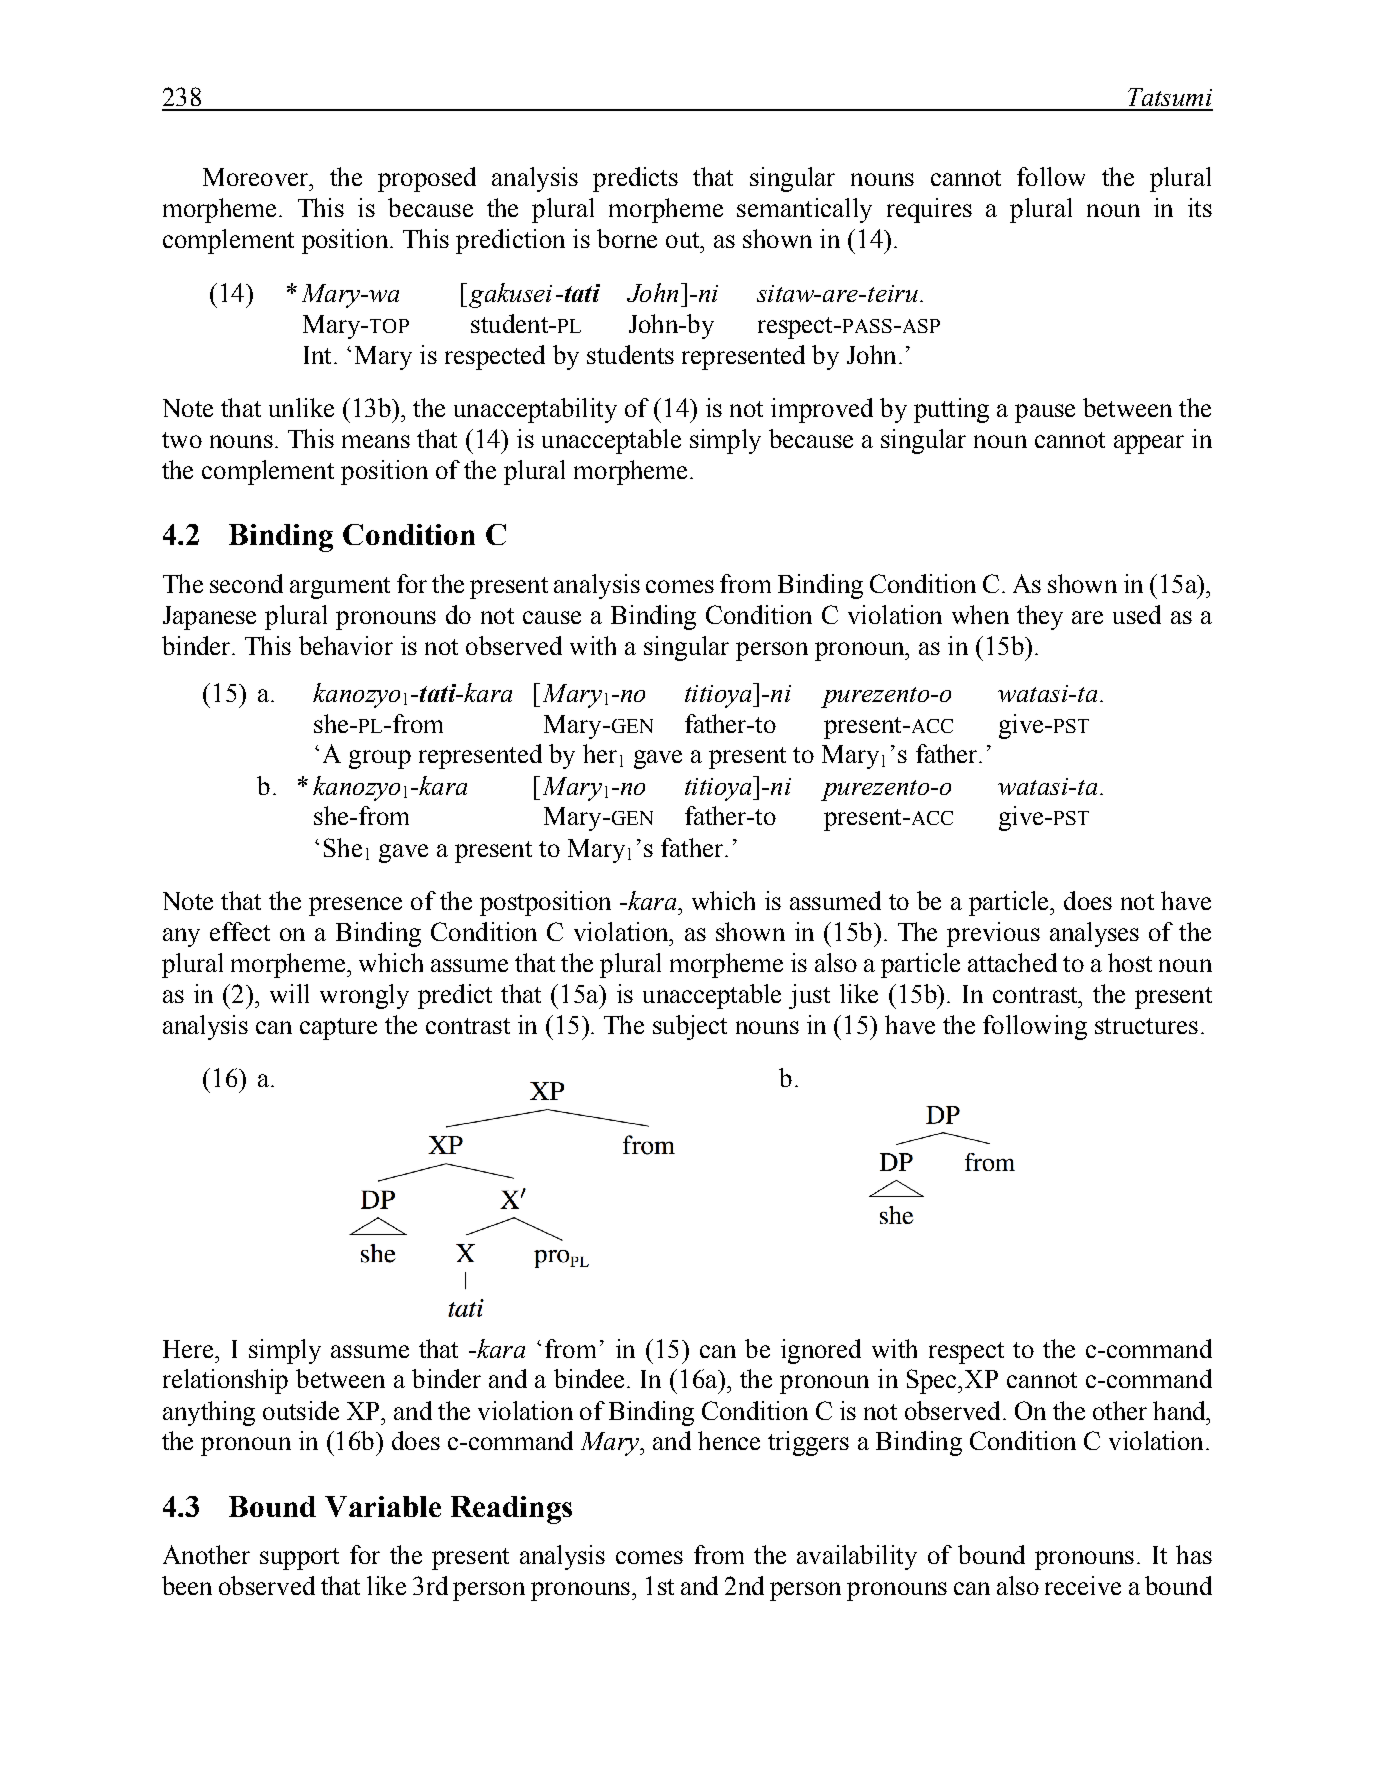 Image resolution: width=1374 pixels, height=1778 pixels. Describe the element at coordinates (257, 177) in the screenshot. I see `Moreover` at that location.
